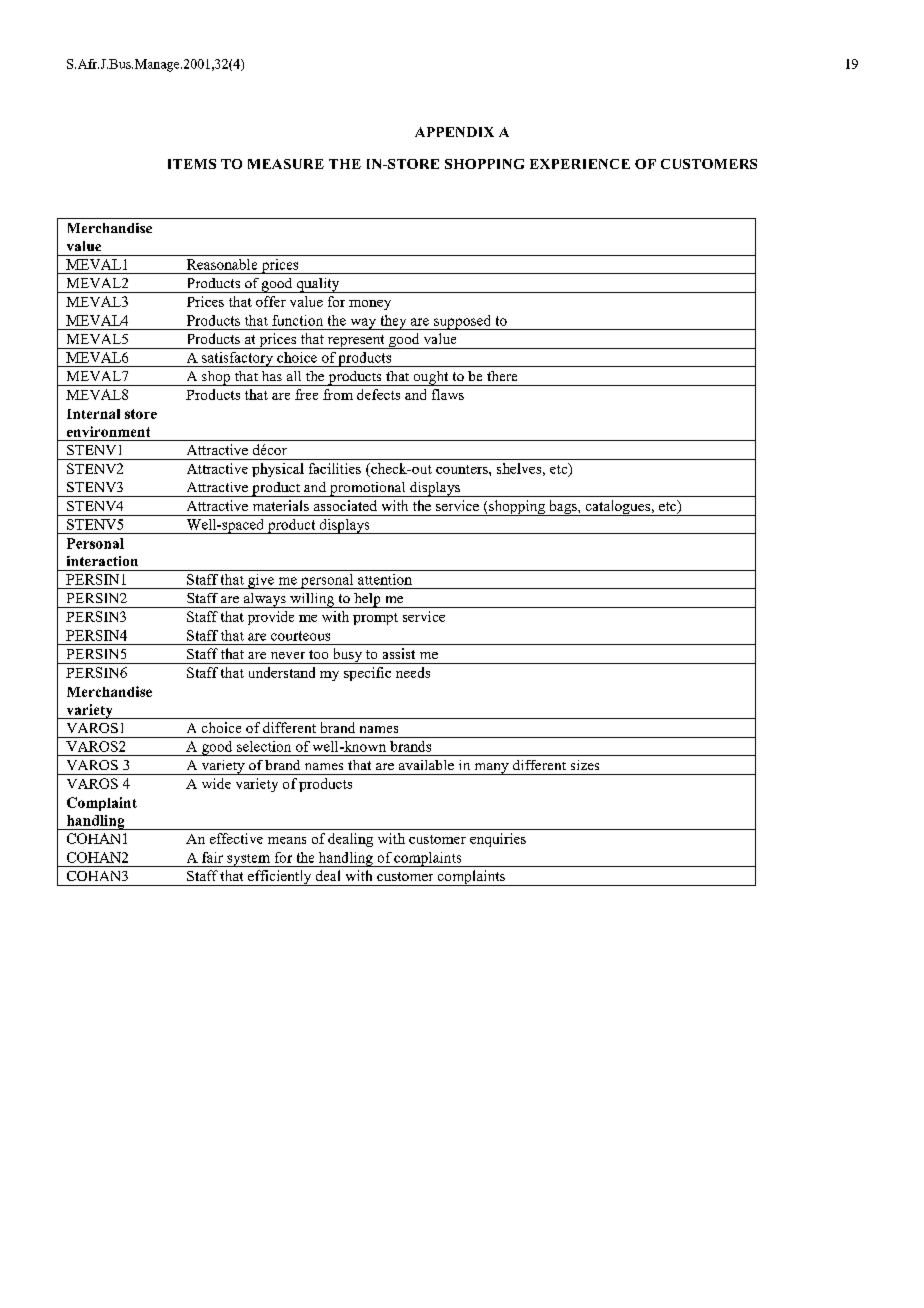 The width and height of the document is (924, 1308). What do you see at coordinates (192, 164) in the document?
I see `ITEMS` at bounding box center [192, 164].
